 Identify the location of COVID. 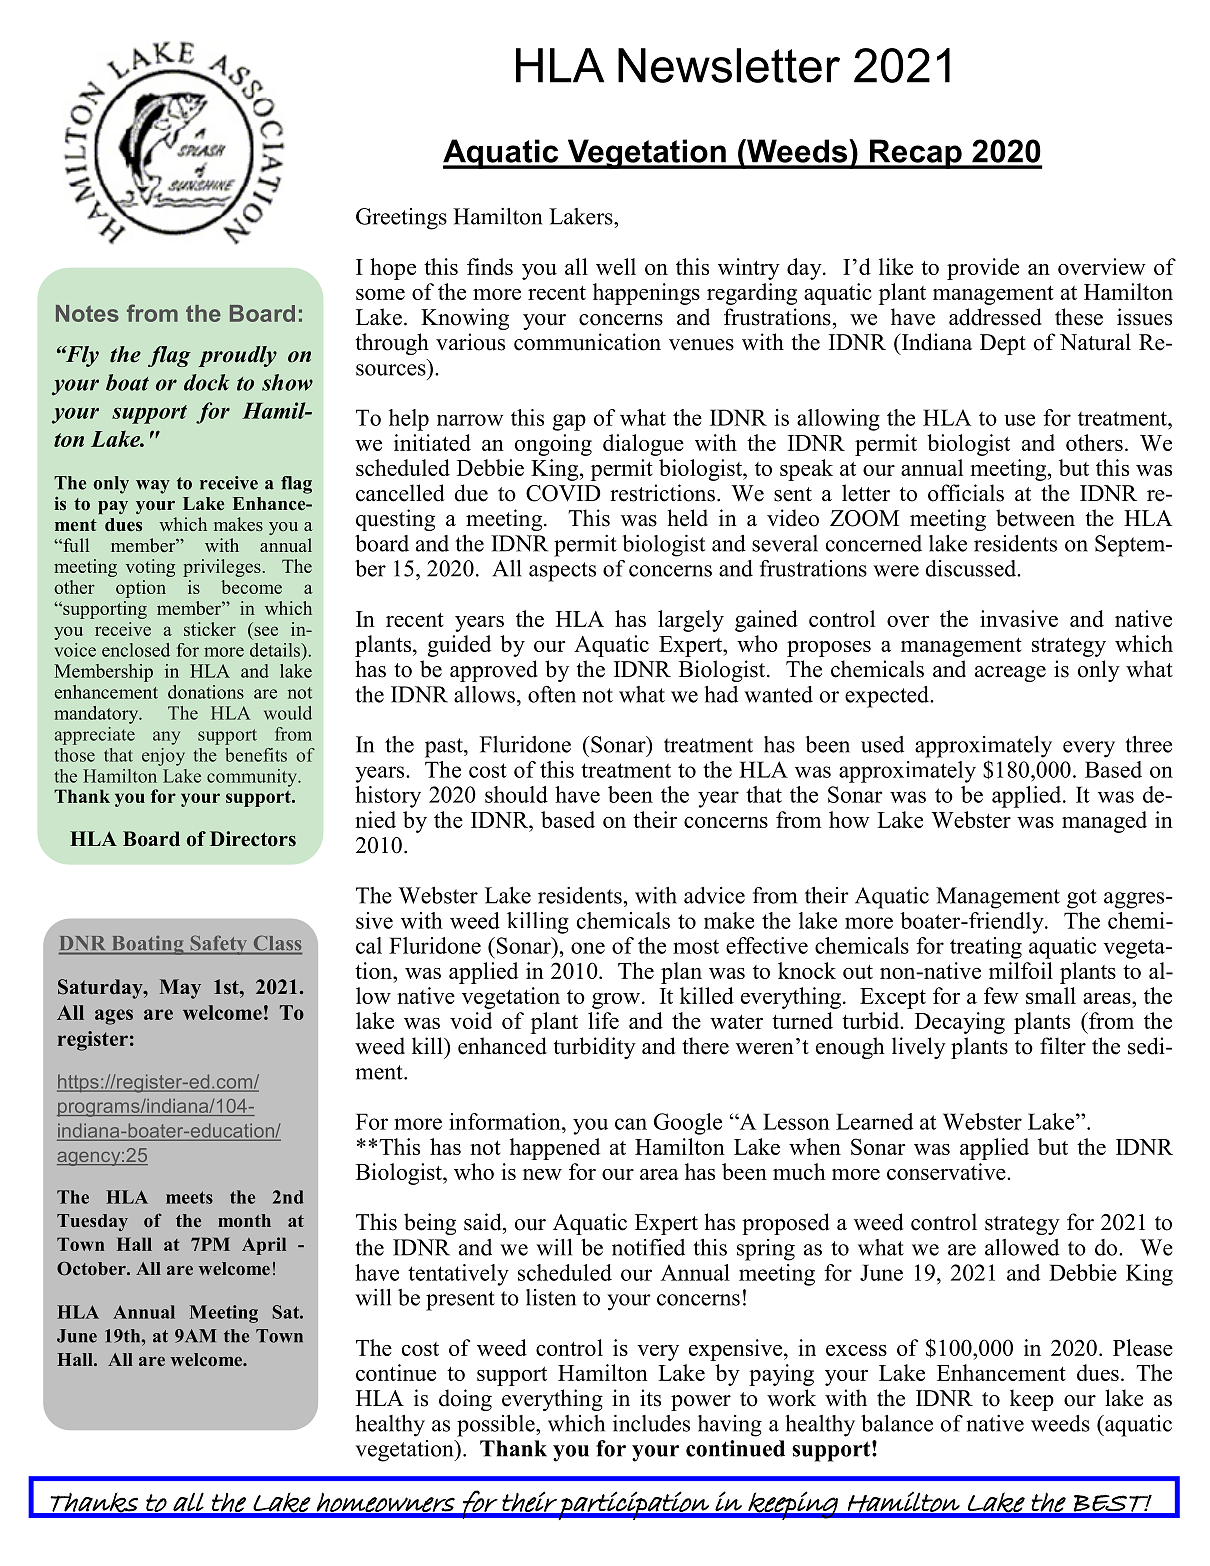
(563, 493).
